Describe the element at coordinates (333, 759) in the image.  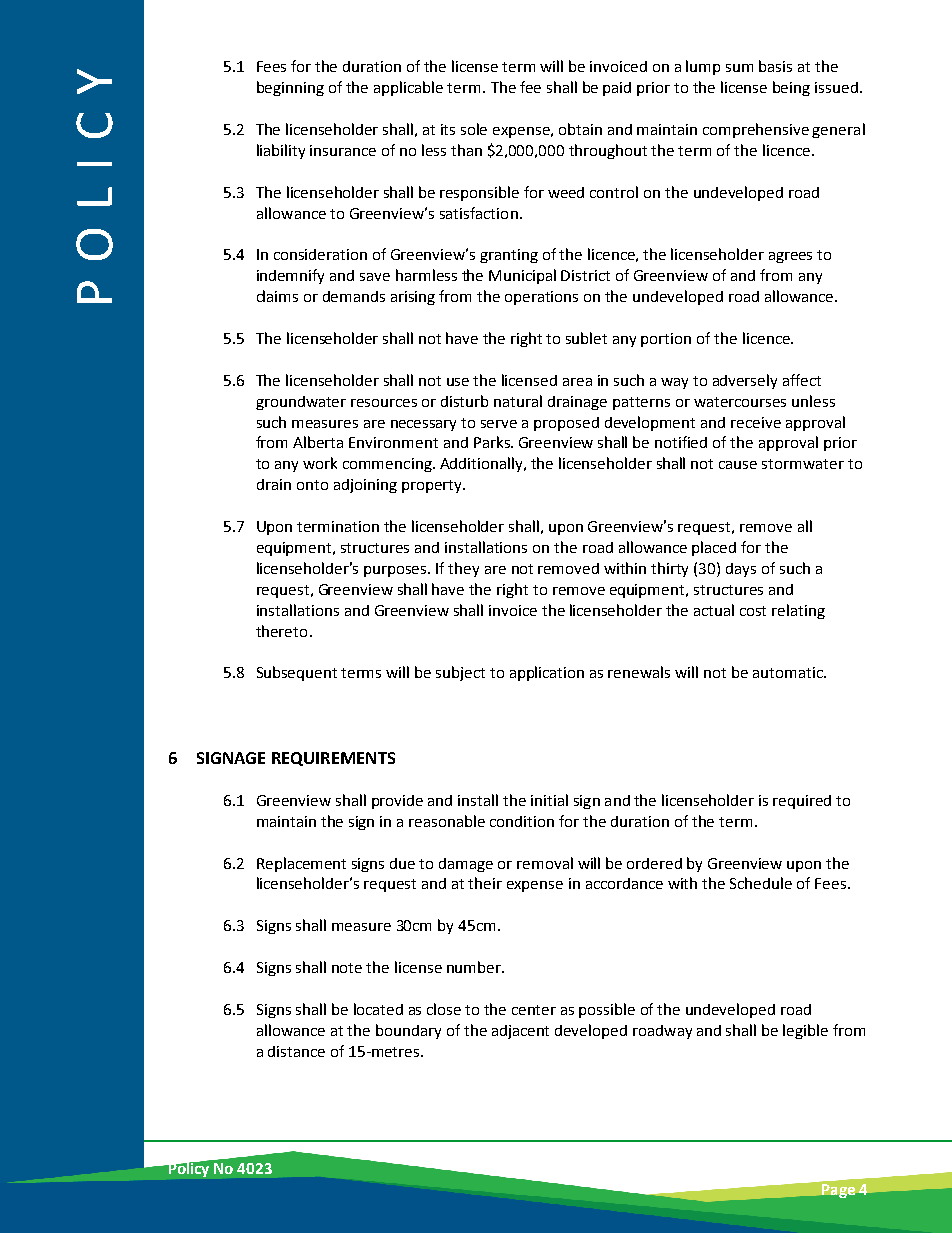
I see `REQUIREMENTS` at that location.
